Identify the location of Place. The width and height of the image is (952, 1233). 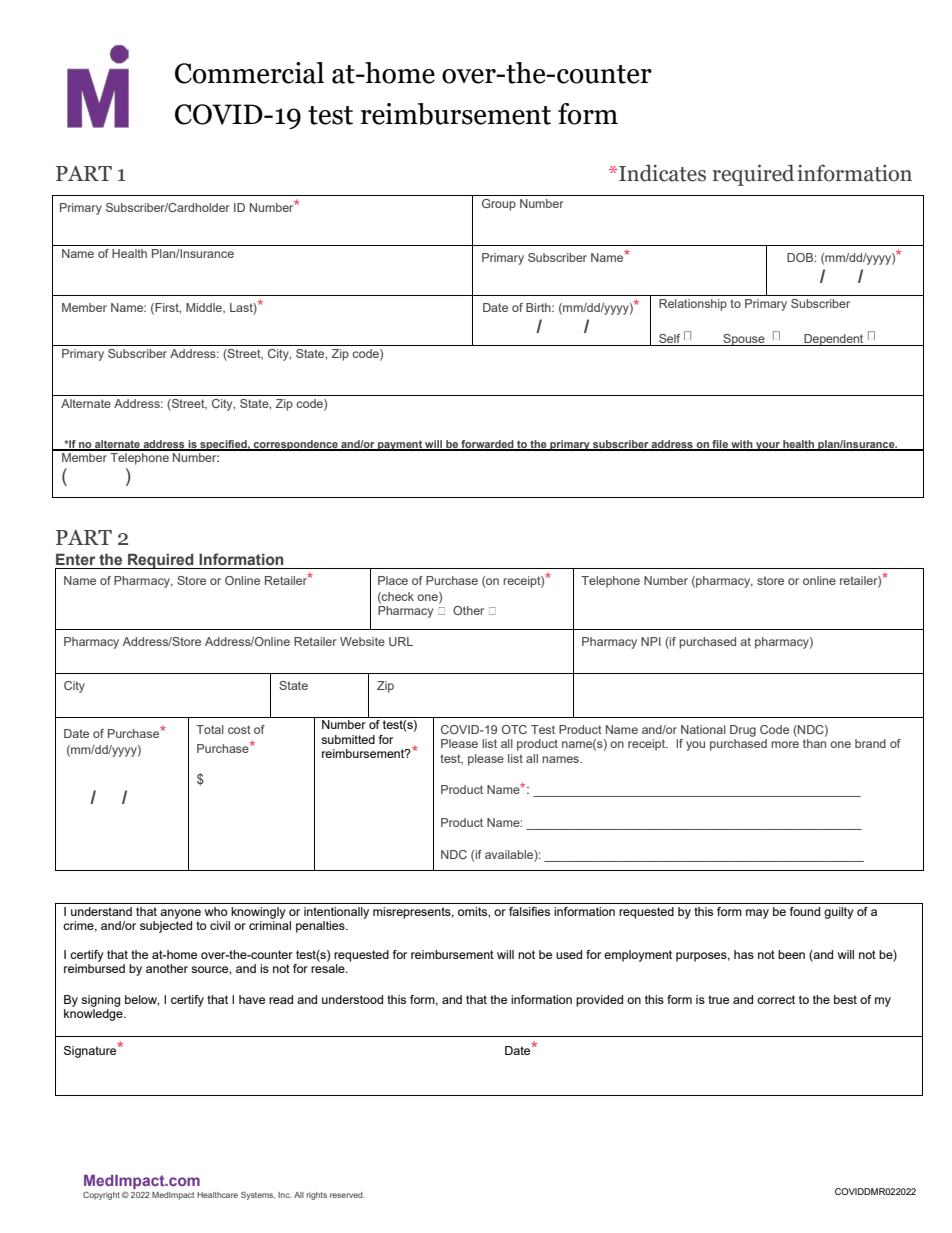
(393, 580).
